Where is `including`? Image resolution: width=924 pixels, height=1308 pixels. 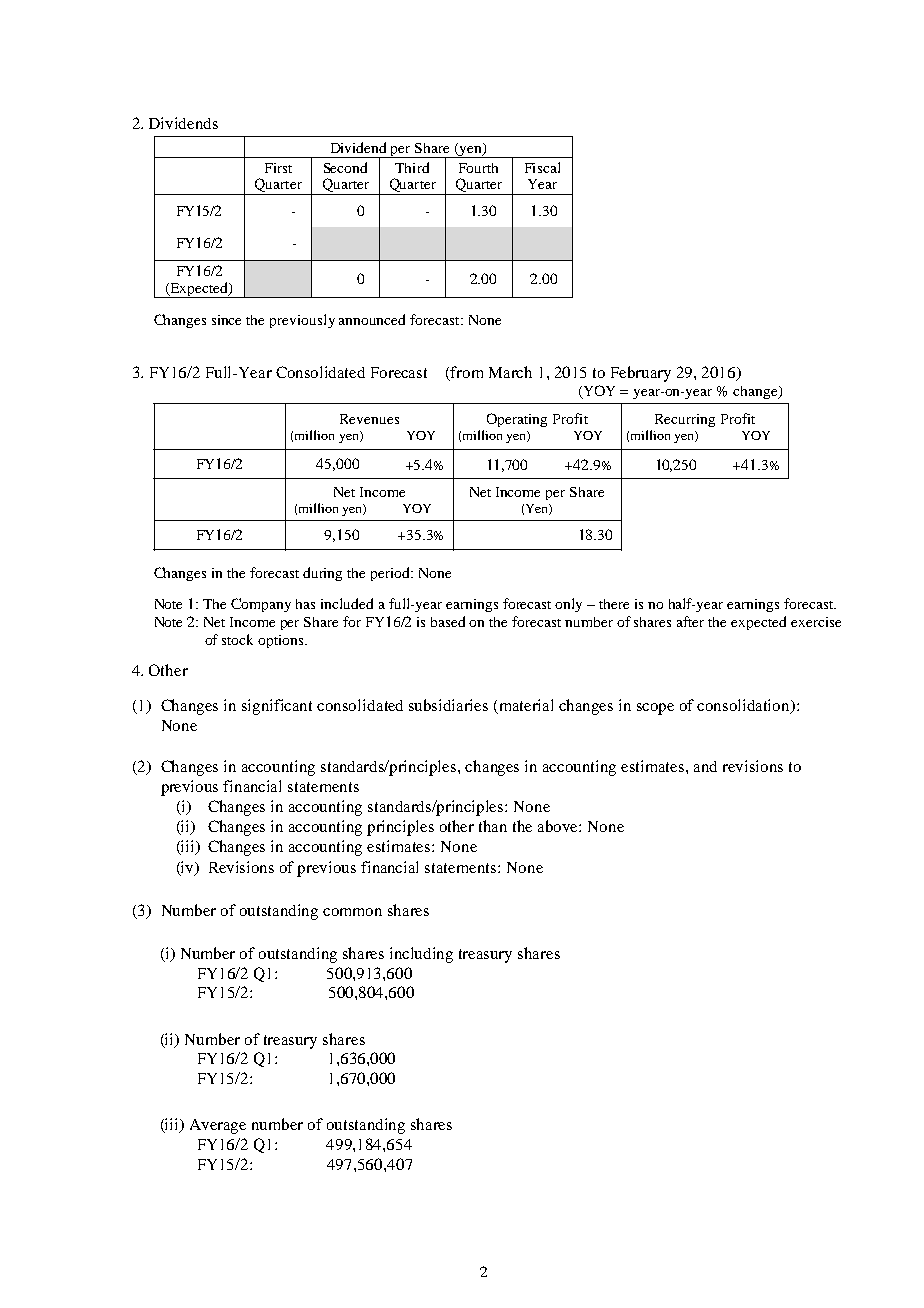
including is located at coordinates (421, 955).
